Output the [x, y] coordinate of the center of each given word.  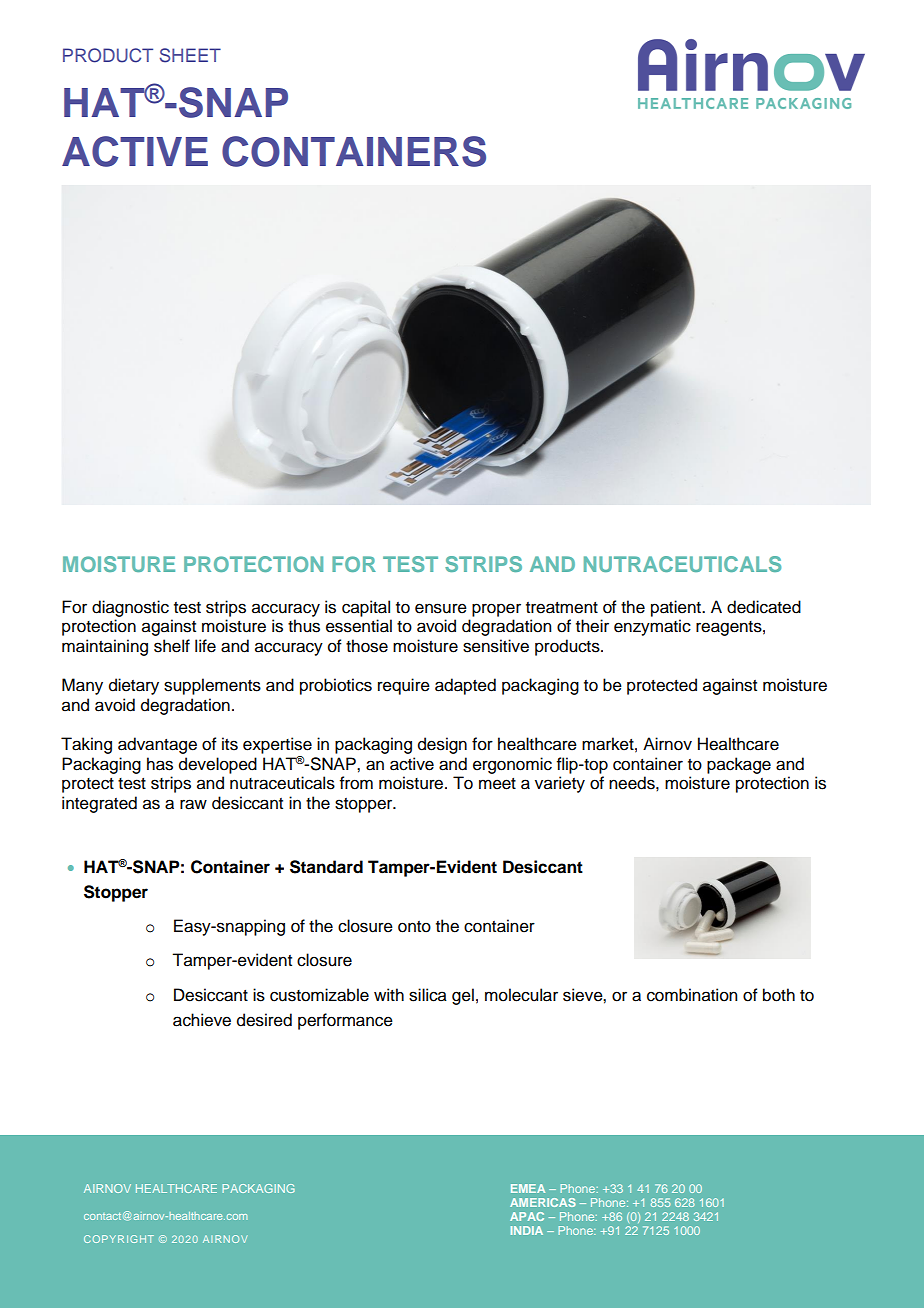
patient [677, 608]
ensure [441, 608]
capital [366, 608]
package [739, 765]
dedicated [764, 607]
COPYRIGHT [119, 1239]
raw [193, 804]
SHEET [190, 55]
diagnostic [130, 608]
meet [497, 784]
